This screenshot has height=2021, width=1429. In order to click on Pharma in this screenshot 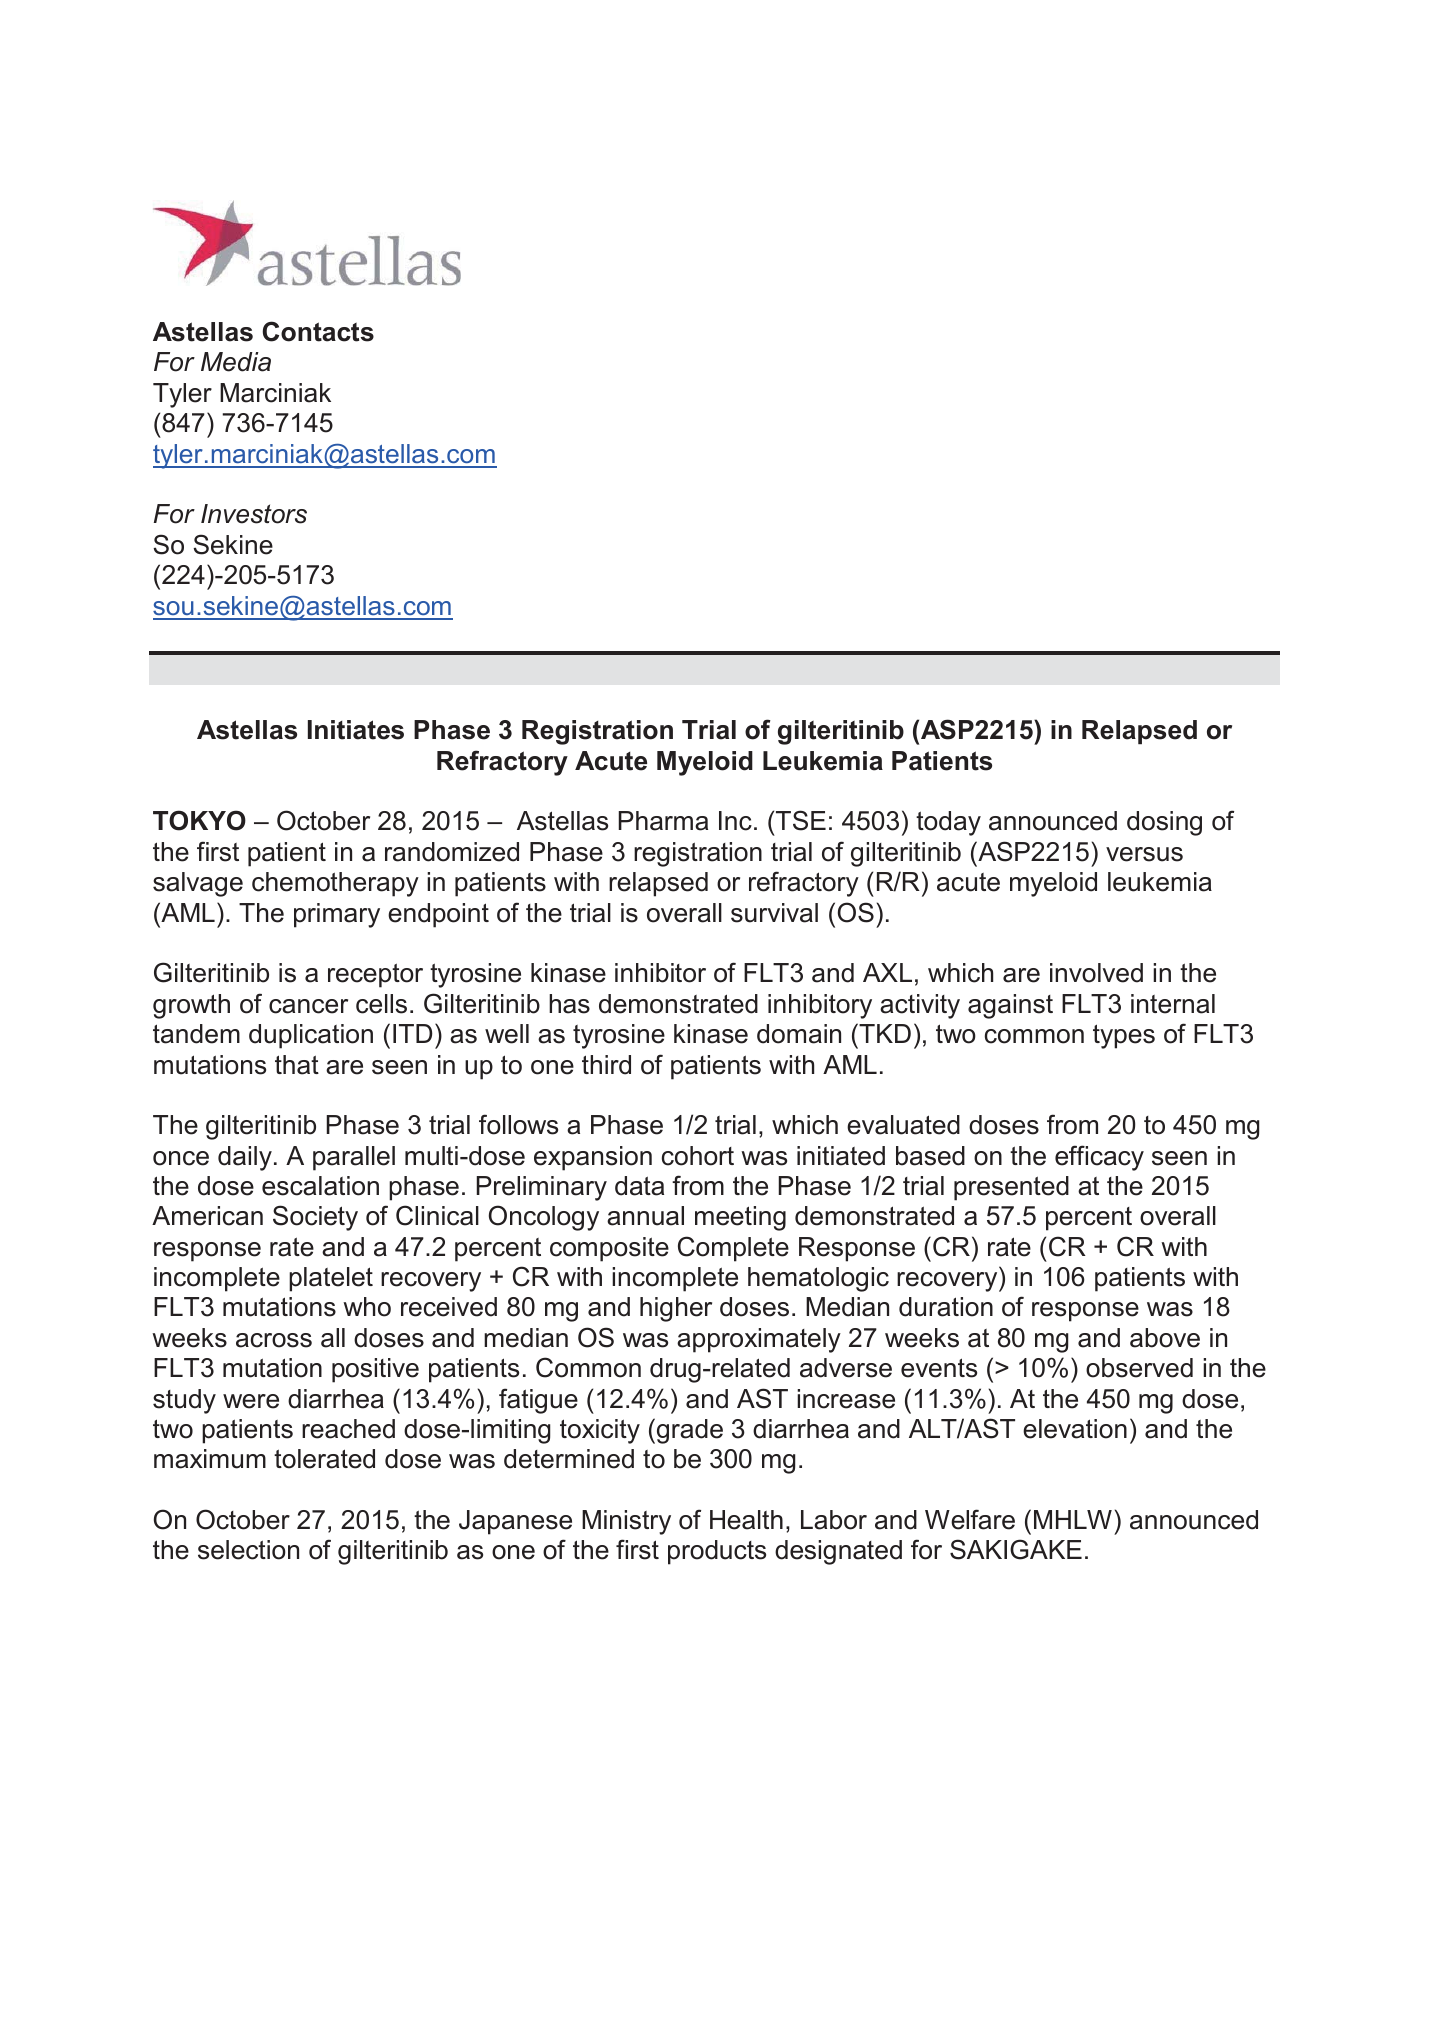, I will do `click(663, 821)`.
